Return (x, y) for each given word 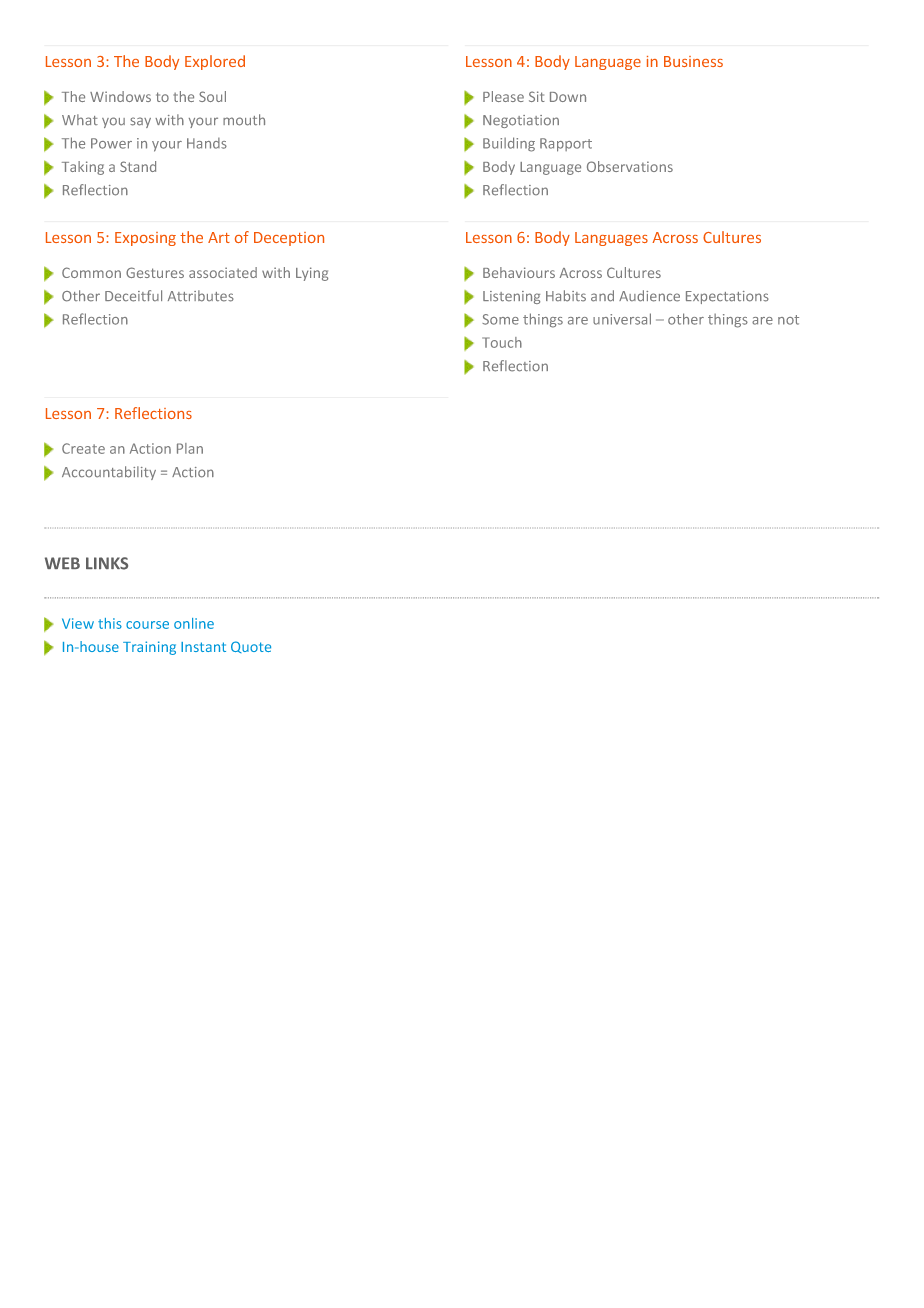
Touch (502, 342)
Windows (120, 96)
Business (693, 61)
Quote (251, 647)
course (147, 625)
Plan (190, 448)
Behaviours (519, 272)
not (788, 320)
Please (503, 96)
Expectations (727, 297)
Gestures (155, 272)
